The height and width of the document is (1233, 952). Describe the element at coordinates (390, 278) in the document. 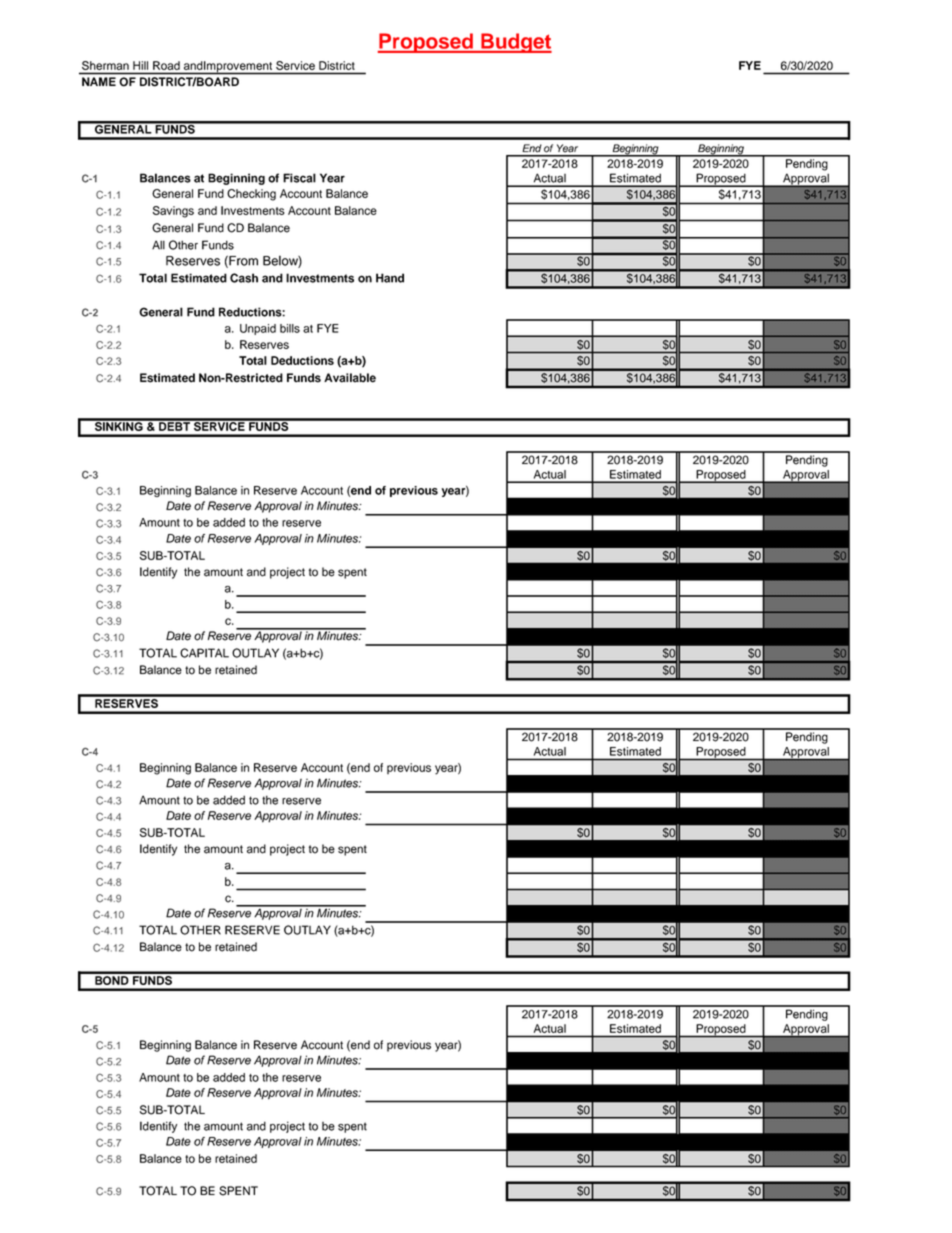

I see `Hand` at that location.
